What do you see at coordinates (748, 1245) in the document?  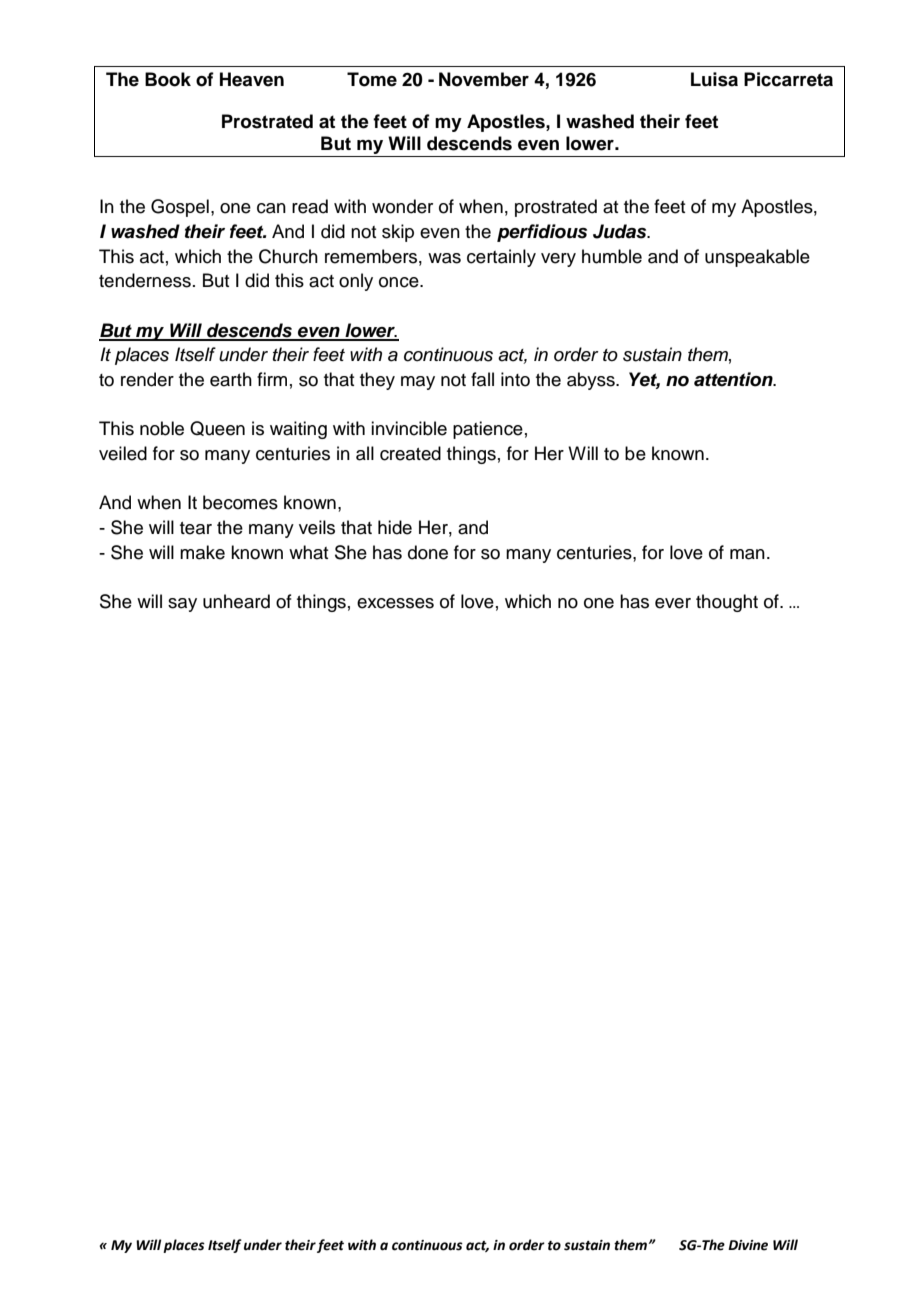 I see `Divine` at bounding box center [748, 1245].
